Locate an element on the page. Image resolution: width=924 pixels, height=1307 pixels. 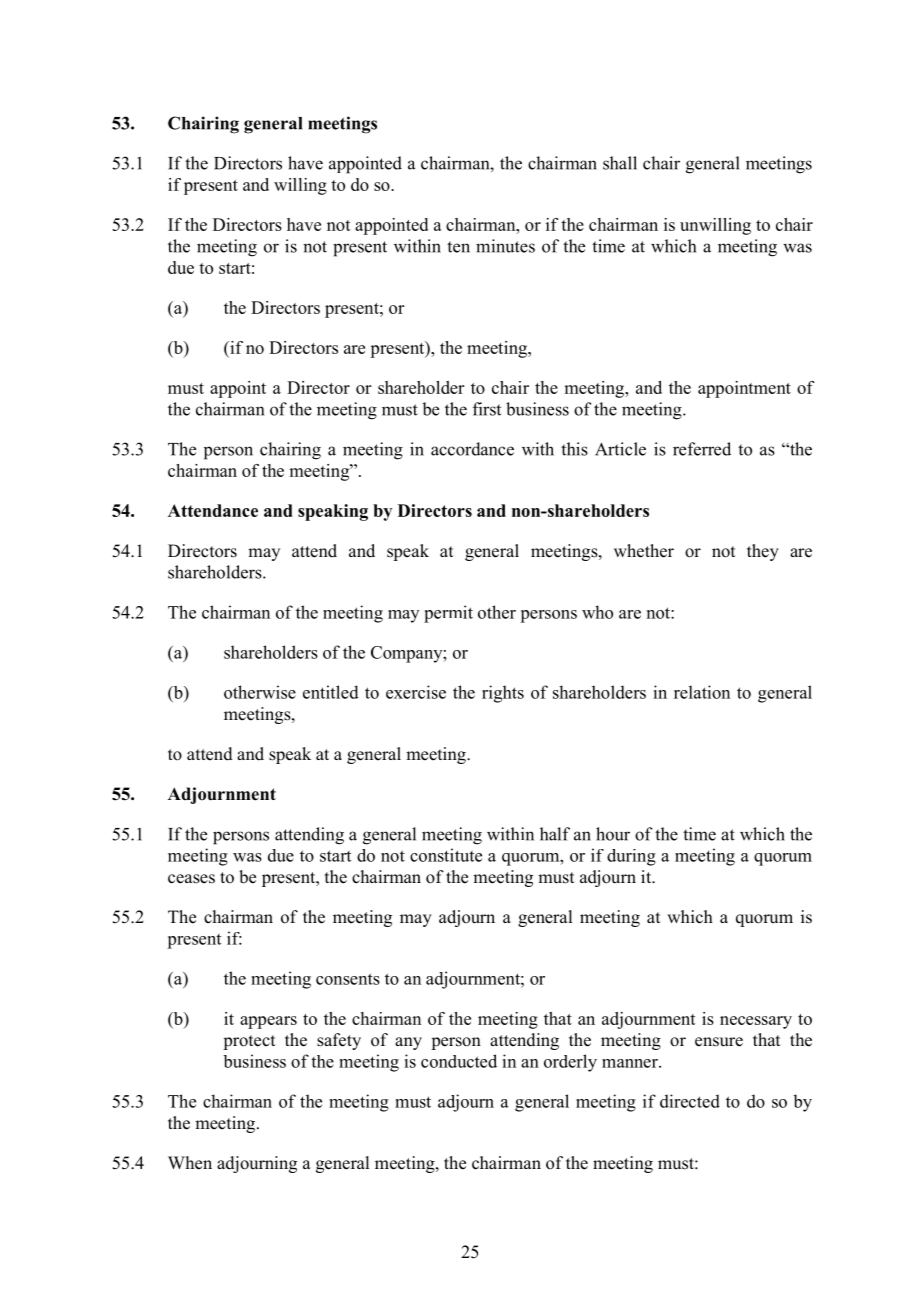
When is located at coordinates (190, 1163).
